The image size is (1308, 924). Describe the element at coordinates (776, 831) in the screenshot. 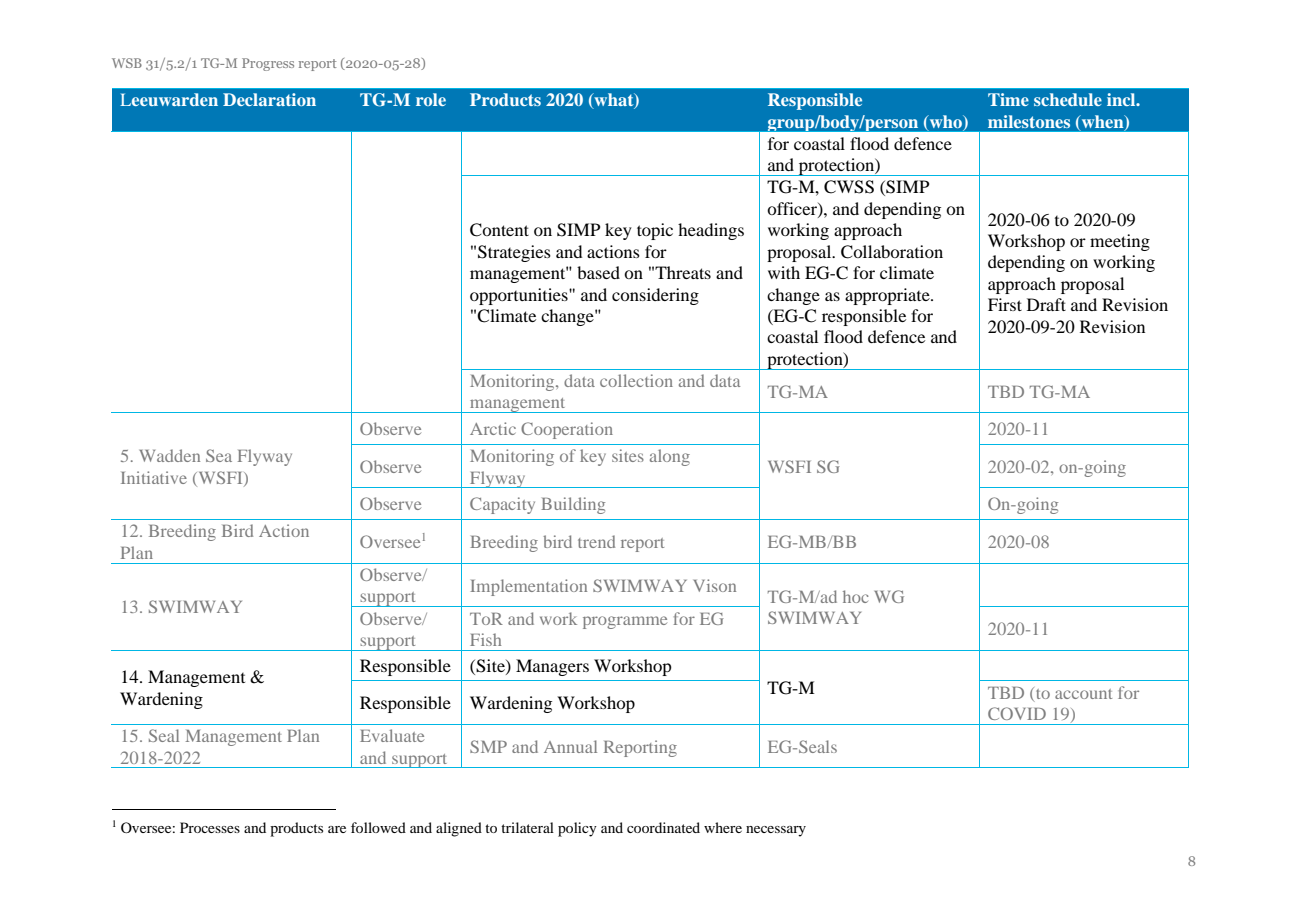

I see `necessary` at that location.
